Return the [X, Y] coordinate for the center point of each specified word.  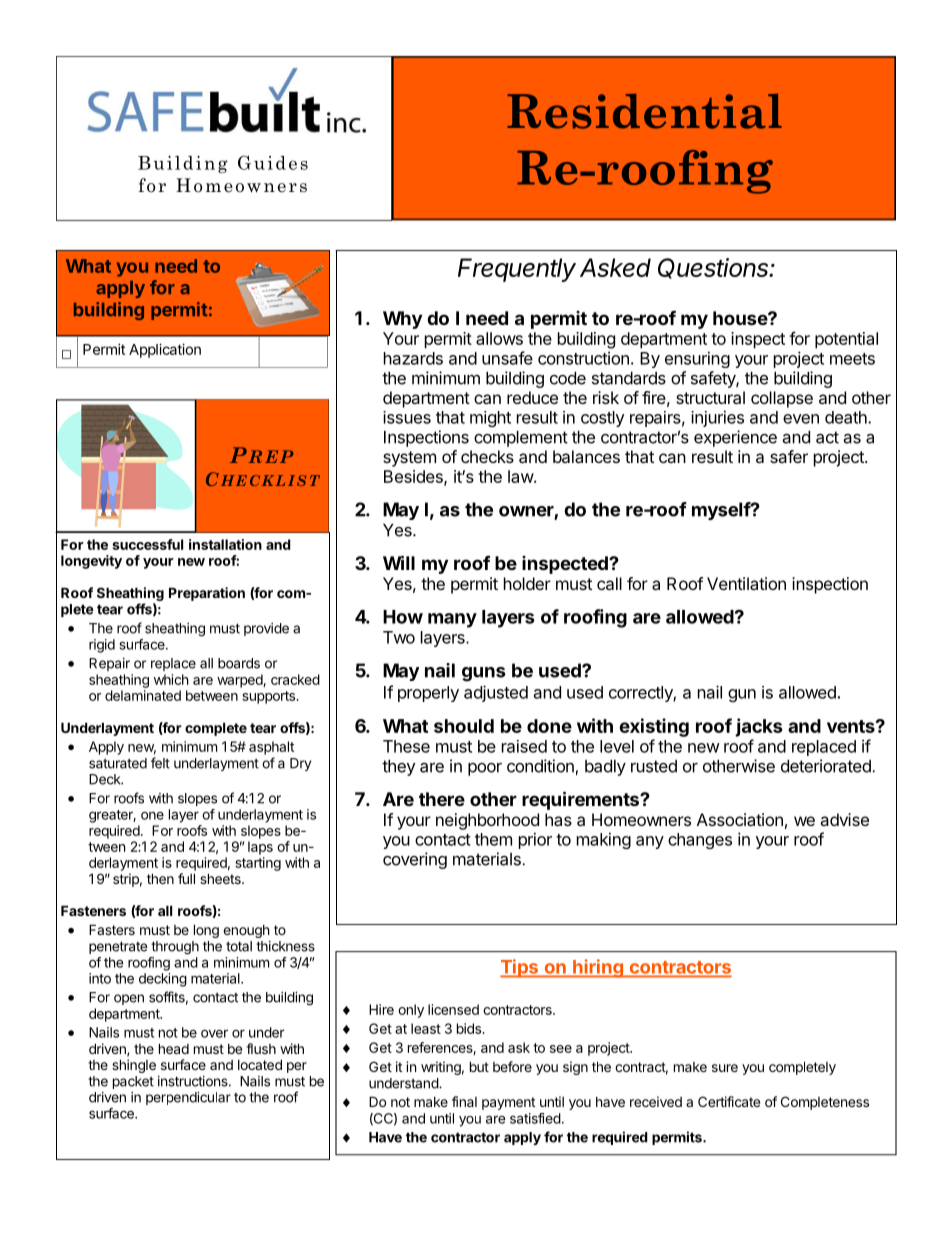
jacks [759, 727]
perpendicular [188, 1098]
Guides [273, 162]
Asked [615, 267]
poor [485, 769]
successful [147, 544]
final [464, 1101]
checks [487, 456]
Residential [644, 111]
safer [789, 456]
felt [160, 763]
